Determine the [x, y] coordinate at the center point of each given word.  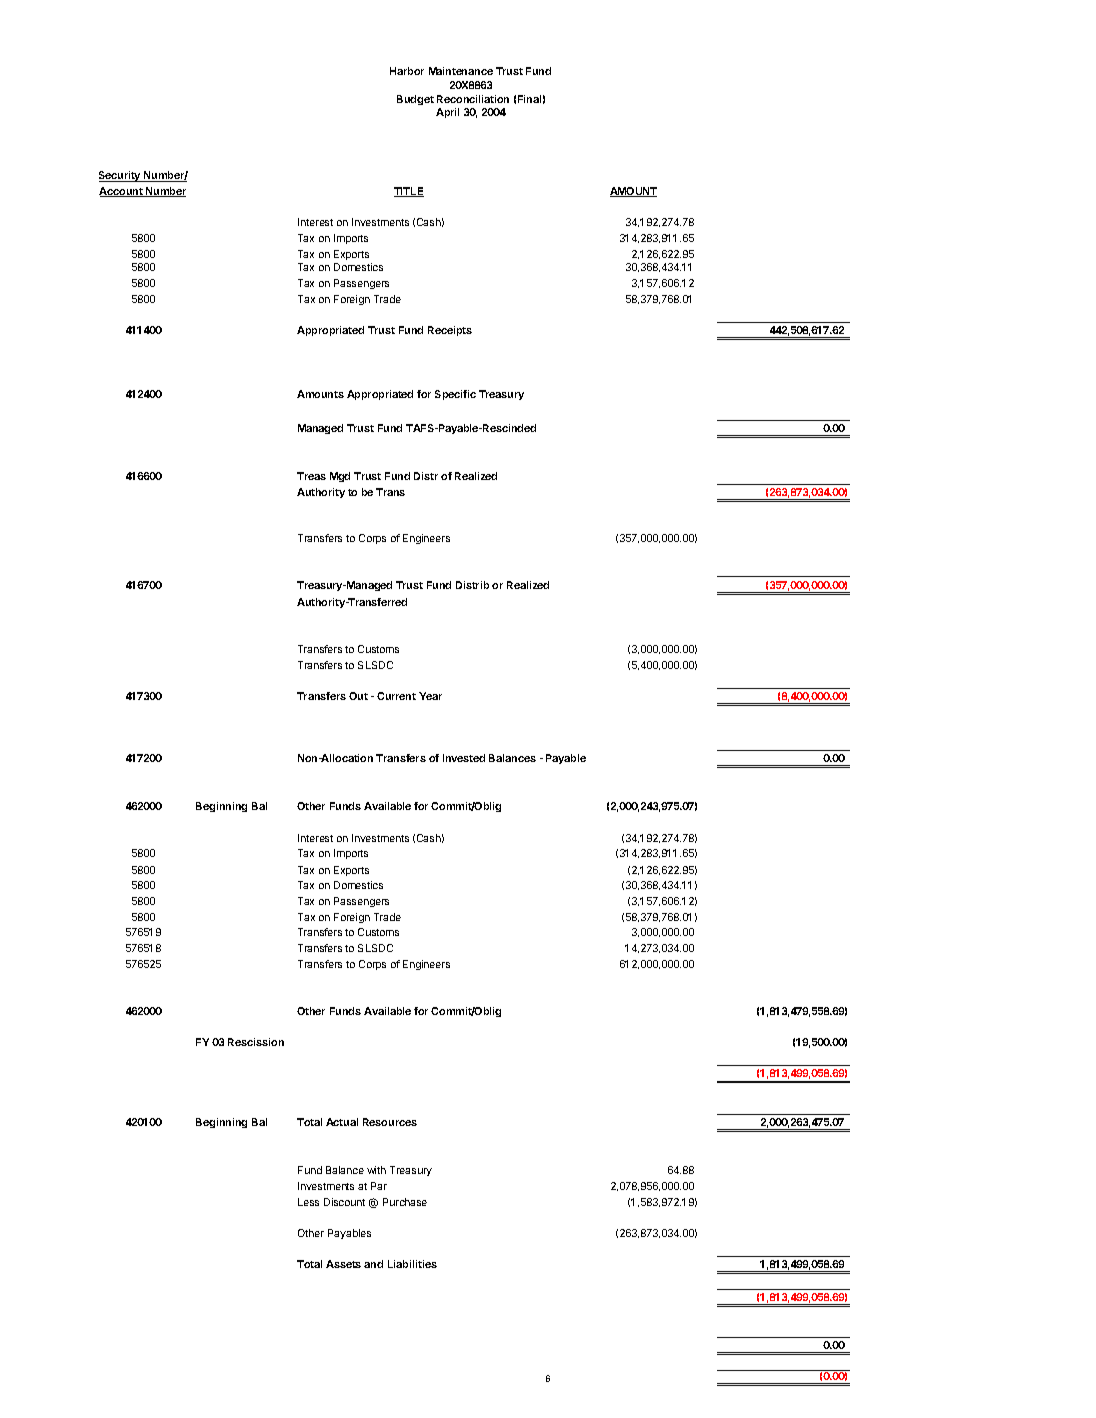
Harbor [407, 71]
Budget [415, 100]
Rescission [256, 1042]
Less [308, 1202]
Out [358, 696]
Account [122, 192]
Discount [344, 1202]
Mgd [340, 477]
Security [121, 176]
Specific [455, 395]
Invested [464, 758]
